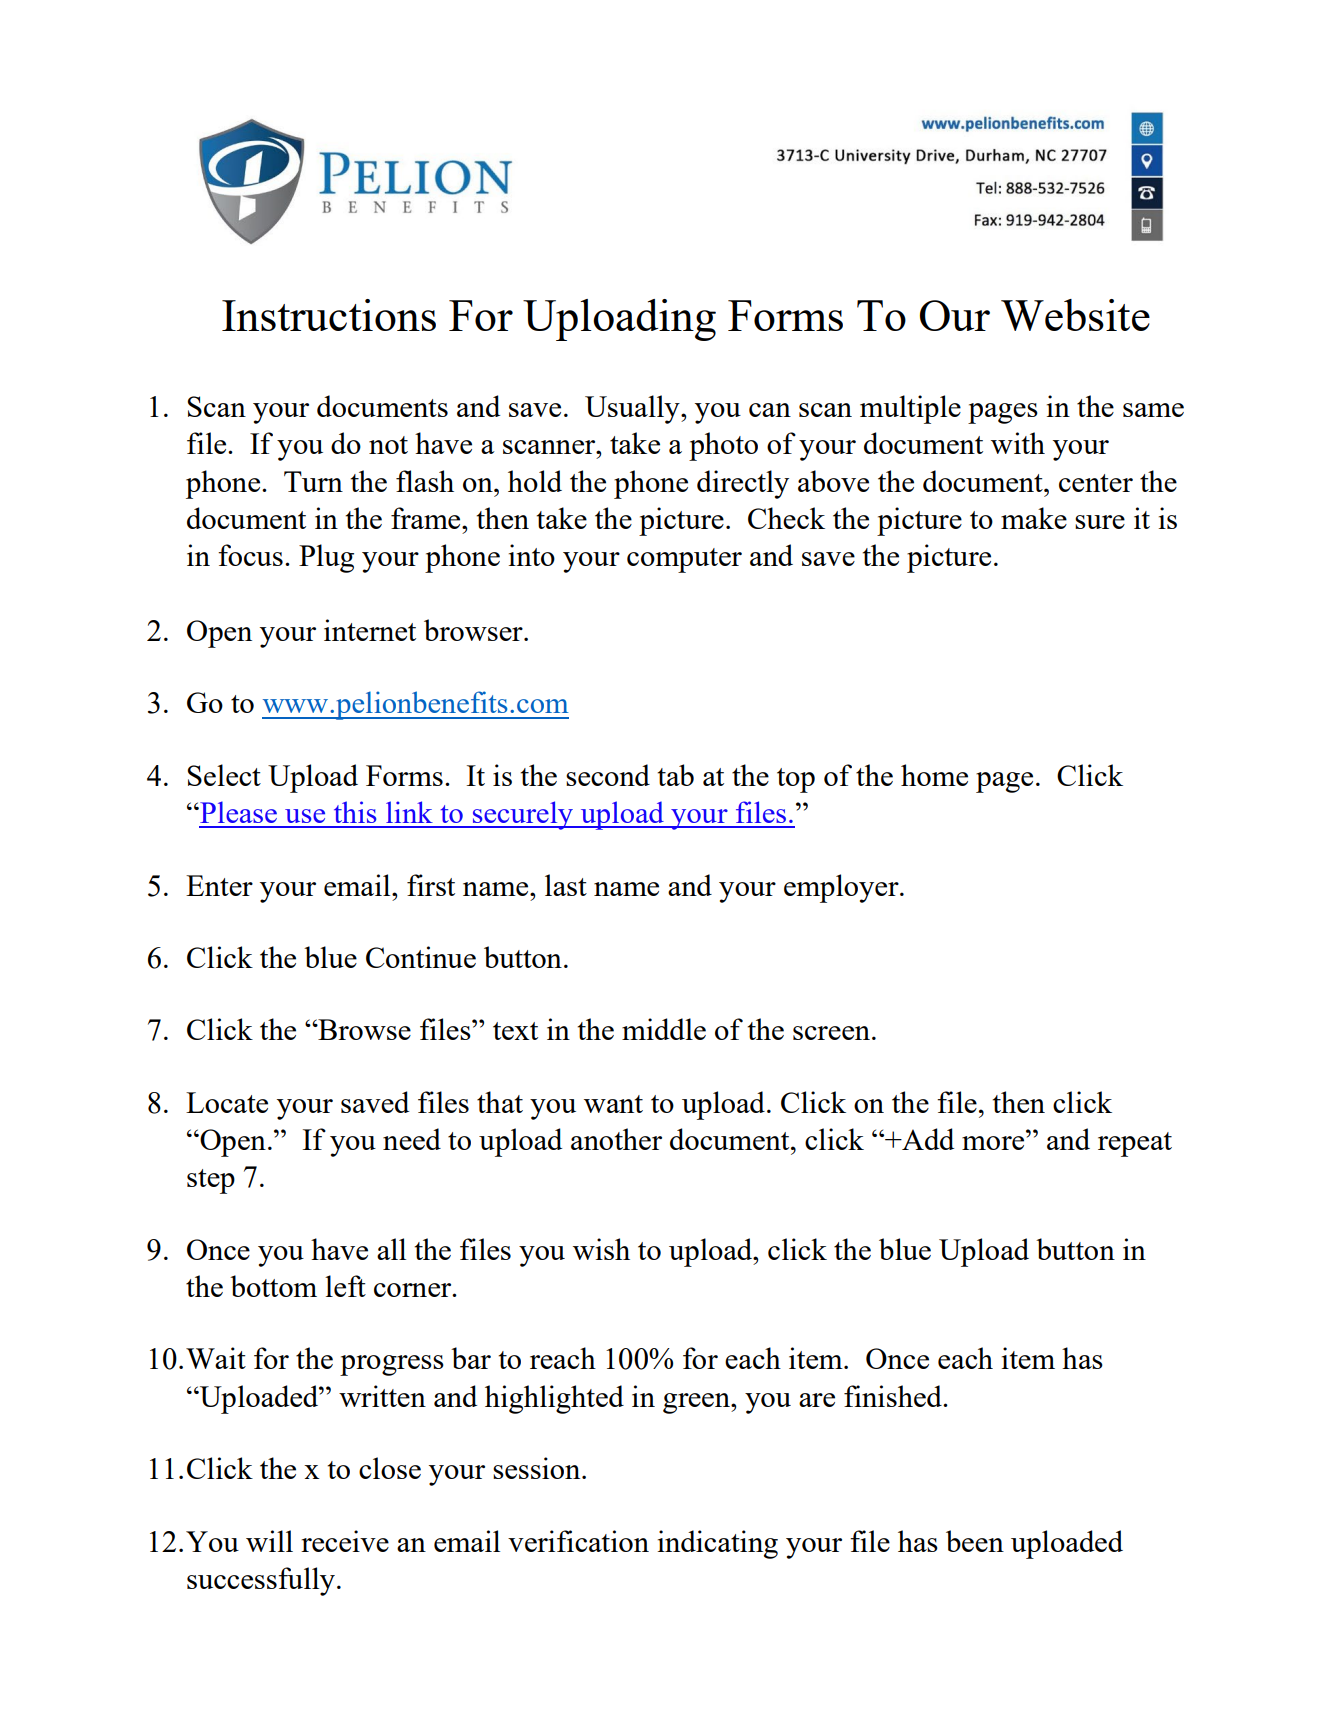 The image size is (1332, 1723). What do you see at coordinates (993, 1143) in the screenshot?
I see `more` at bounding box center [993, 1143].
